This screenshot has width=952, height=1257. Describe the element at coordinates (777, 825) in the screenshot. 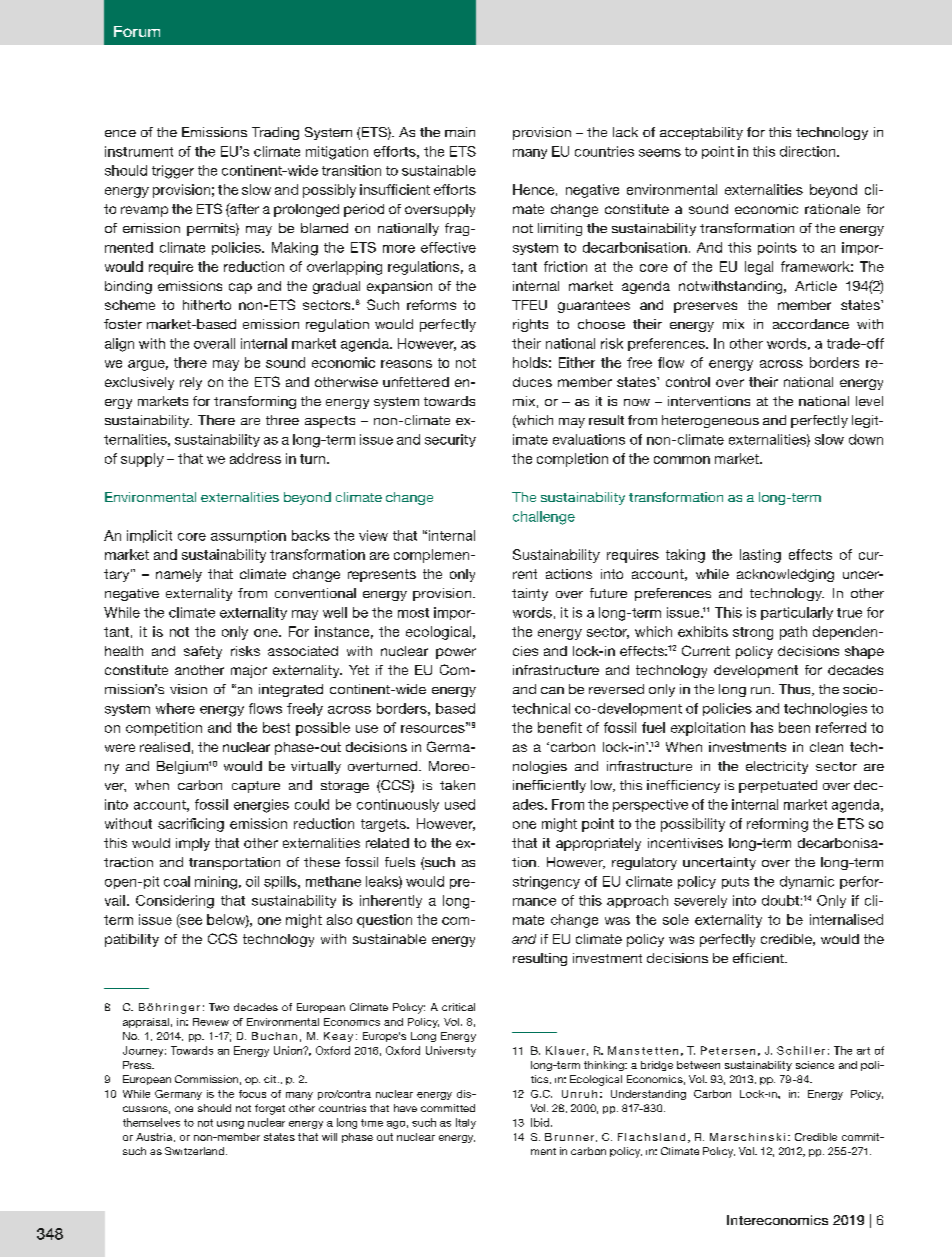

I see `reforming` at that location.
